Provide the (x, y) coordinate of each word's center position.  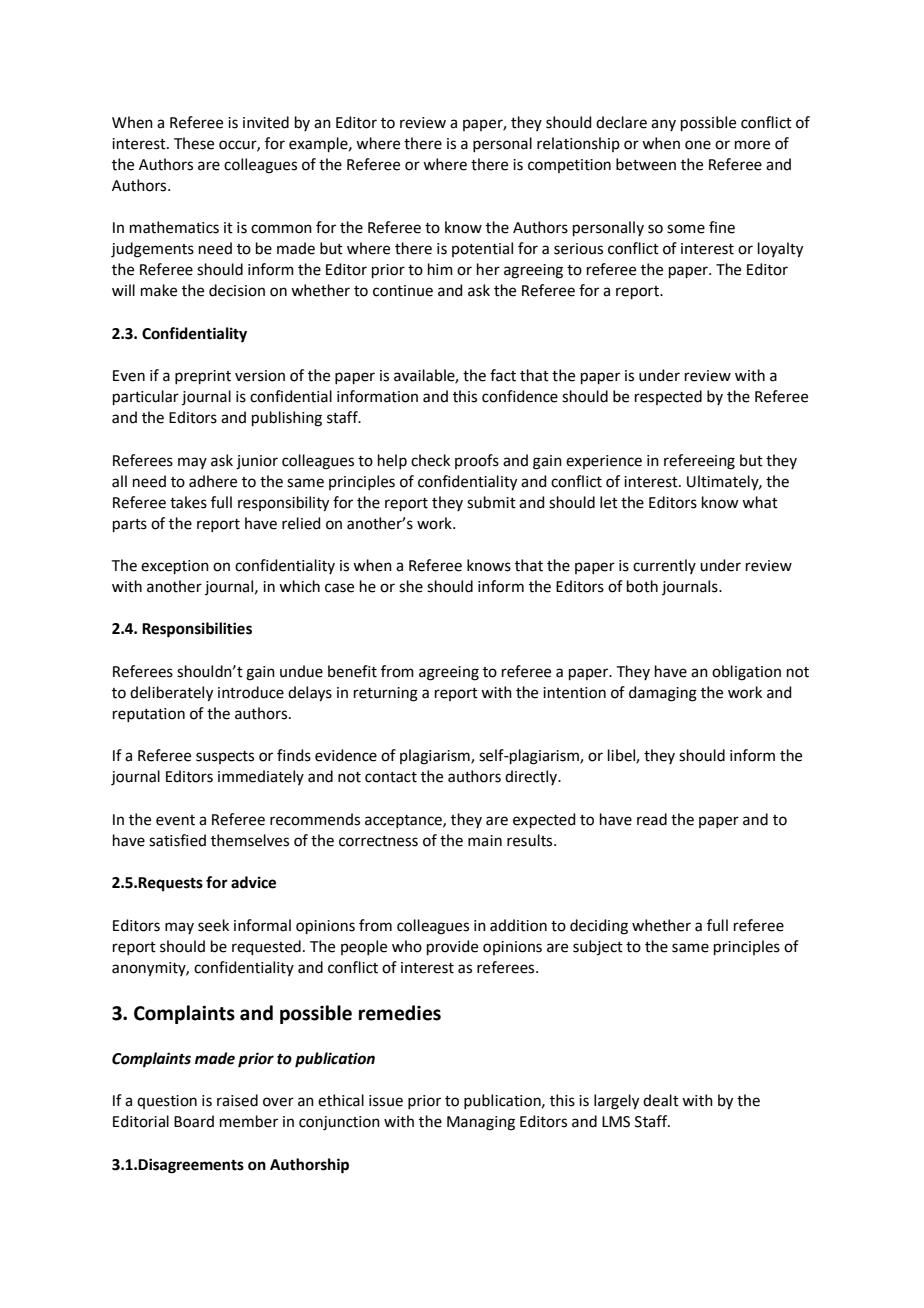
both (642, 586)
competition (569, 166)
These (194, 143)
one (698, 145)
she (411, 586)
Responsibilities (197, 630)
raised (237, 1100)
